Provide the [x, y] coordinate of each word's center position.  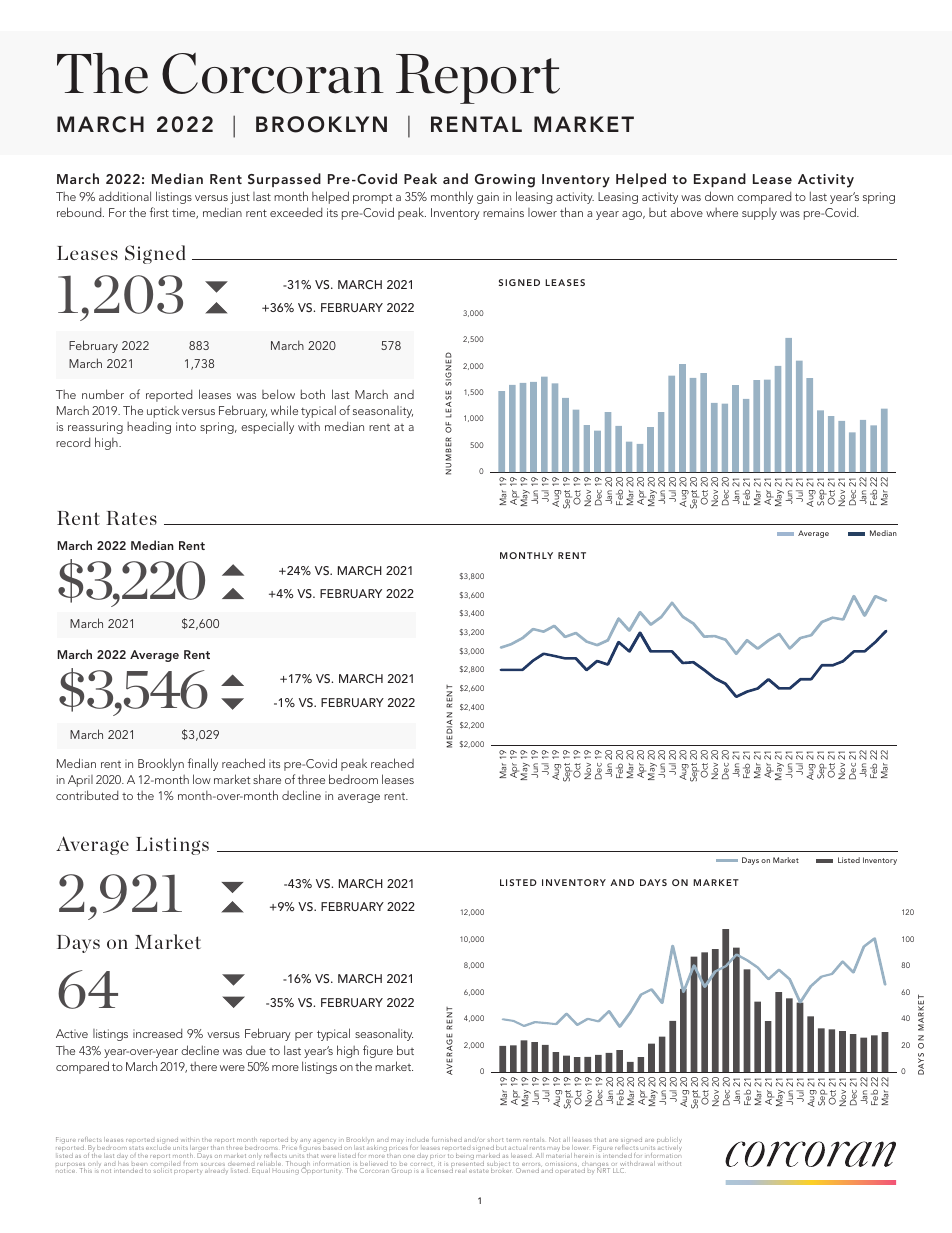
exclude [158, 1146]
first [159, 212]
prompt [372, 198]
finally [203, 764]
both [313, 394]
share [267, 779]
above [686, 212]
